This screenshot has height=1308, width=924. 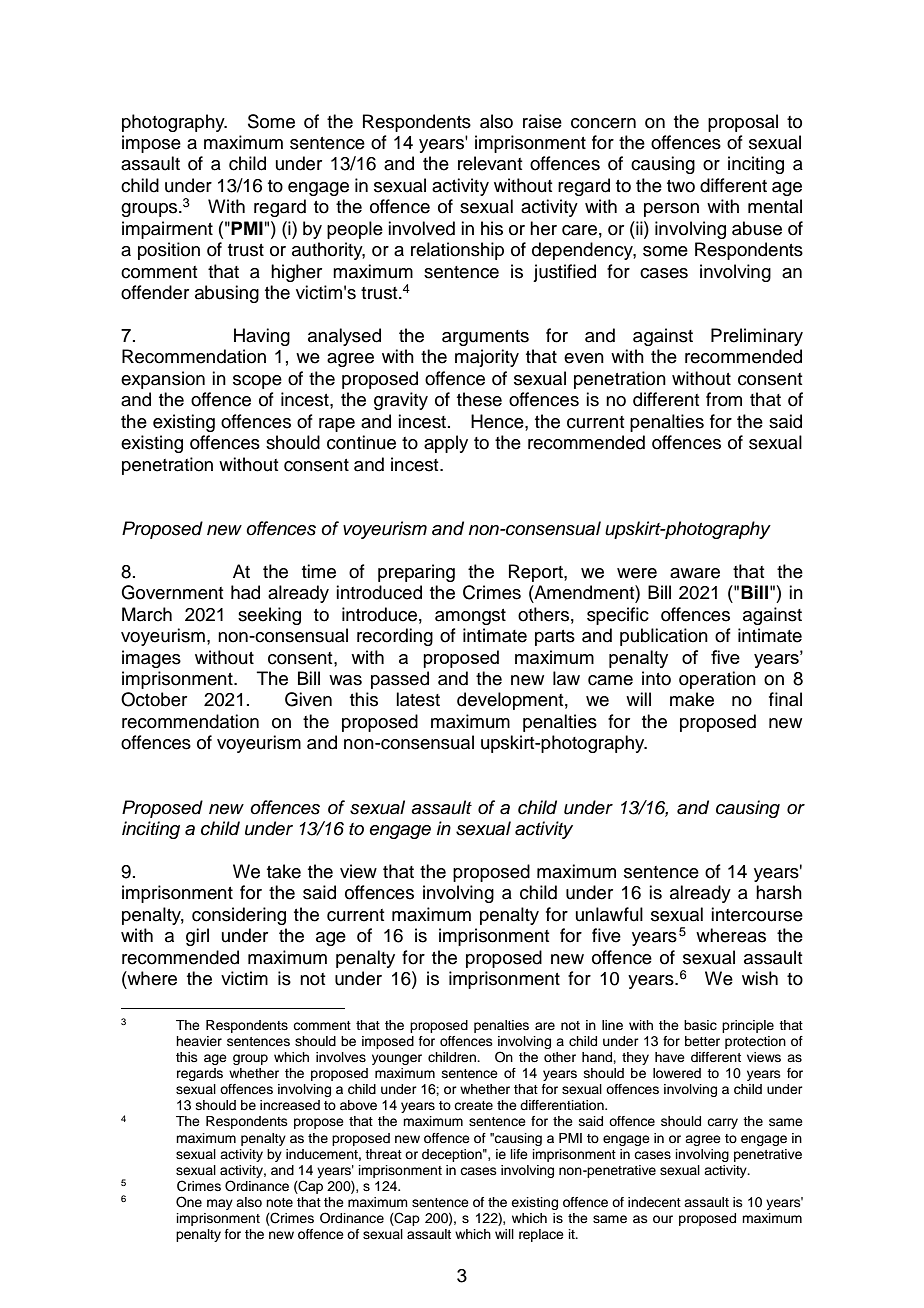 I want to click on indecent, so click(x=654, y=1202).
